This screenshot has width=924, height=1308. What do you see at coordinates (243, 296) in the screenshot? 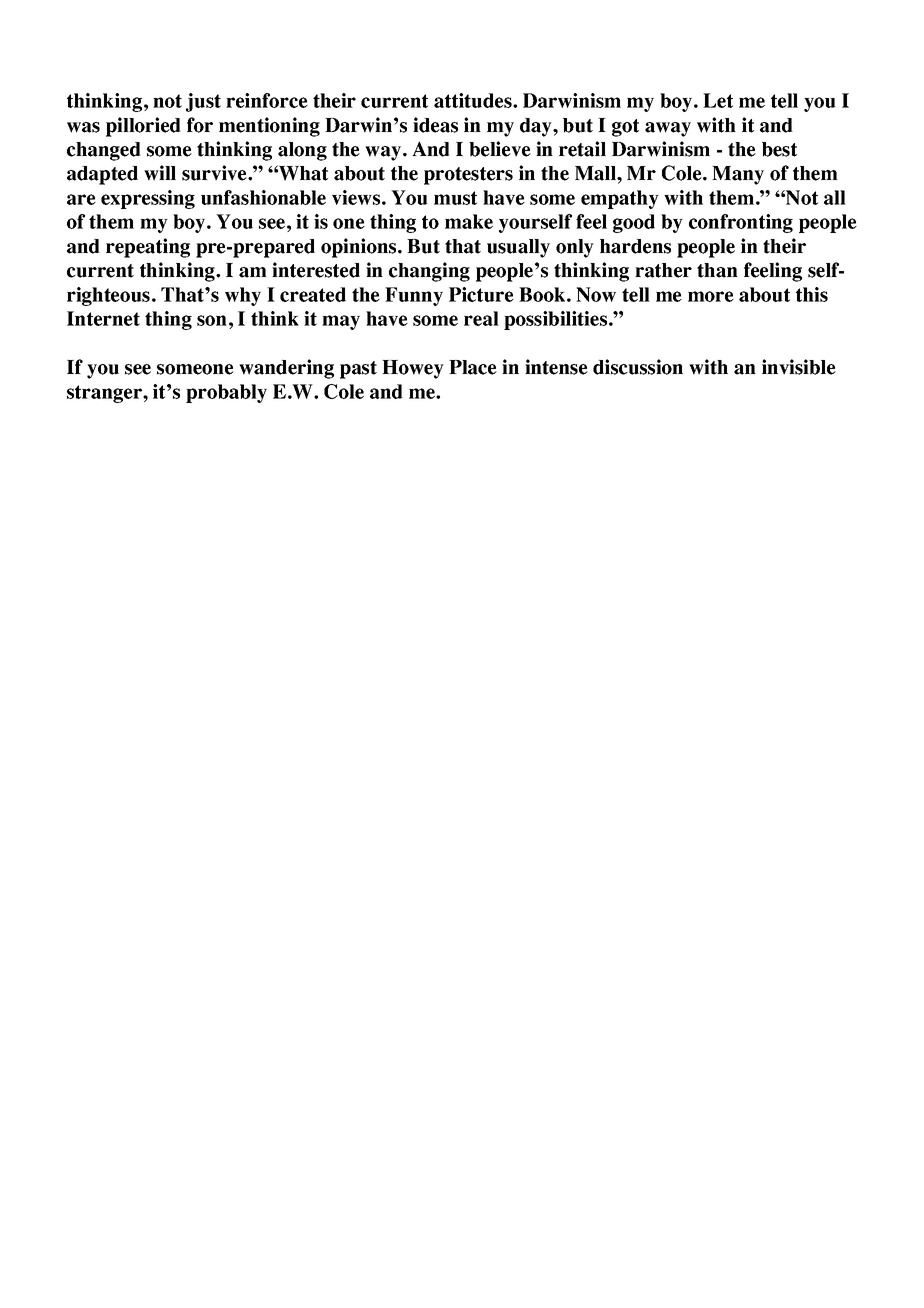
I see `why` at bounding box center [243, 296].
